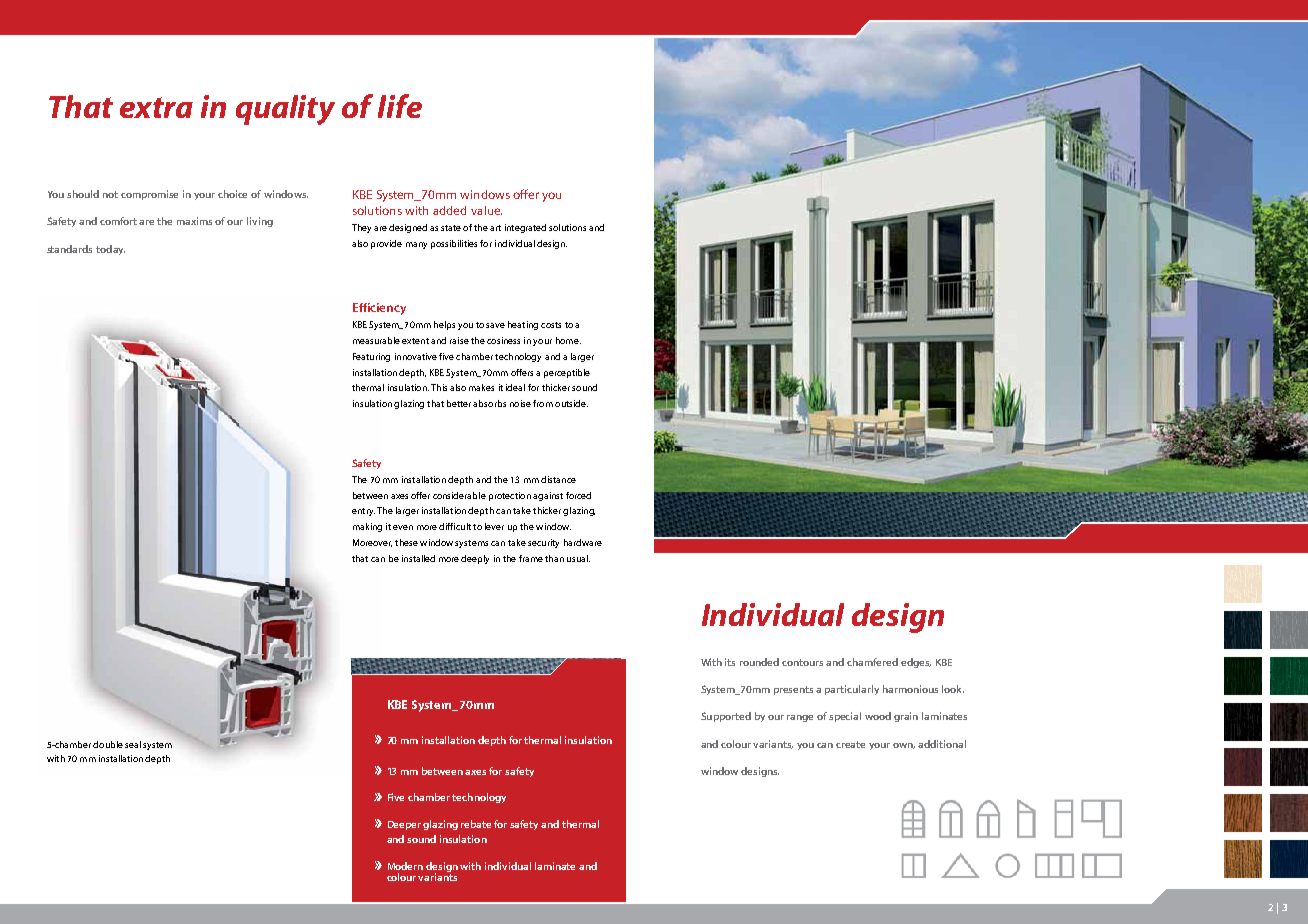 The width and height of the screenshot is (1308, 924). What do you see at coordinates (551, 325) in the screenshot?
I see `costs` at bounding box center [551, 325].
